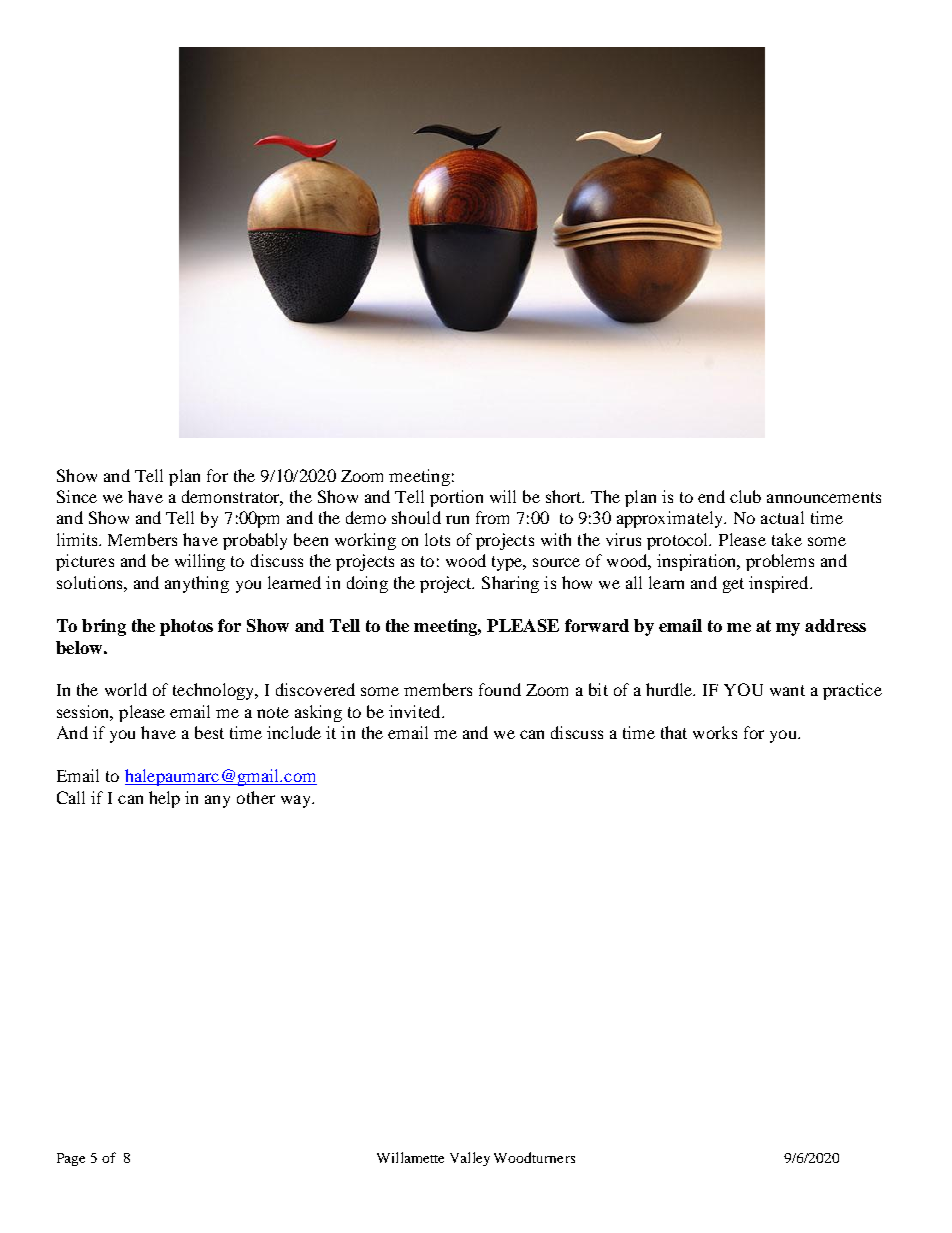 This screenshot has width=952, height=1233. I want to click on Since, so click(77, 496).
